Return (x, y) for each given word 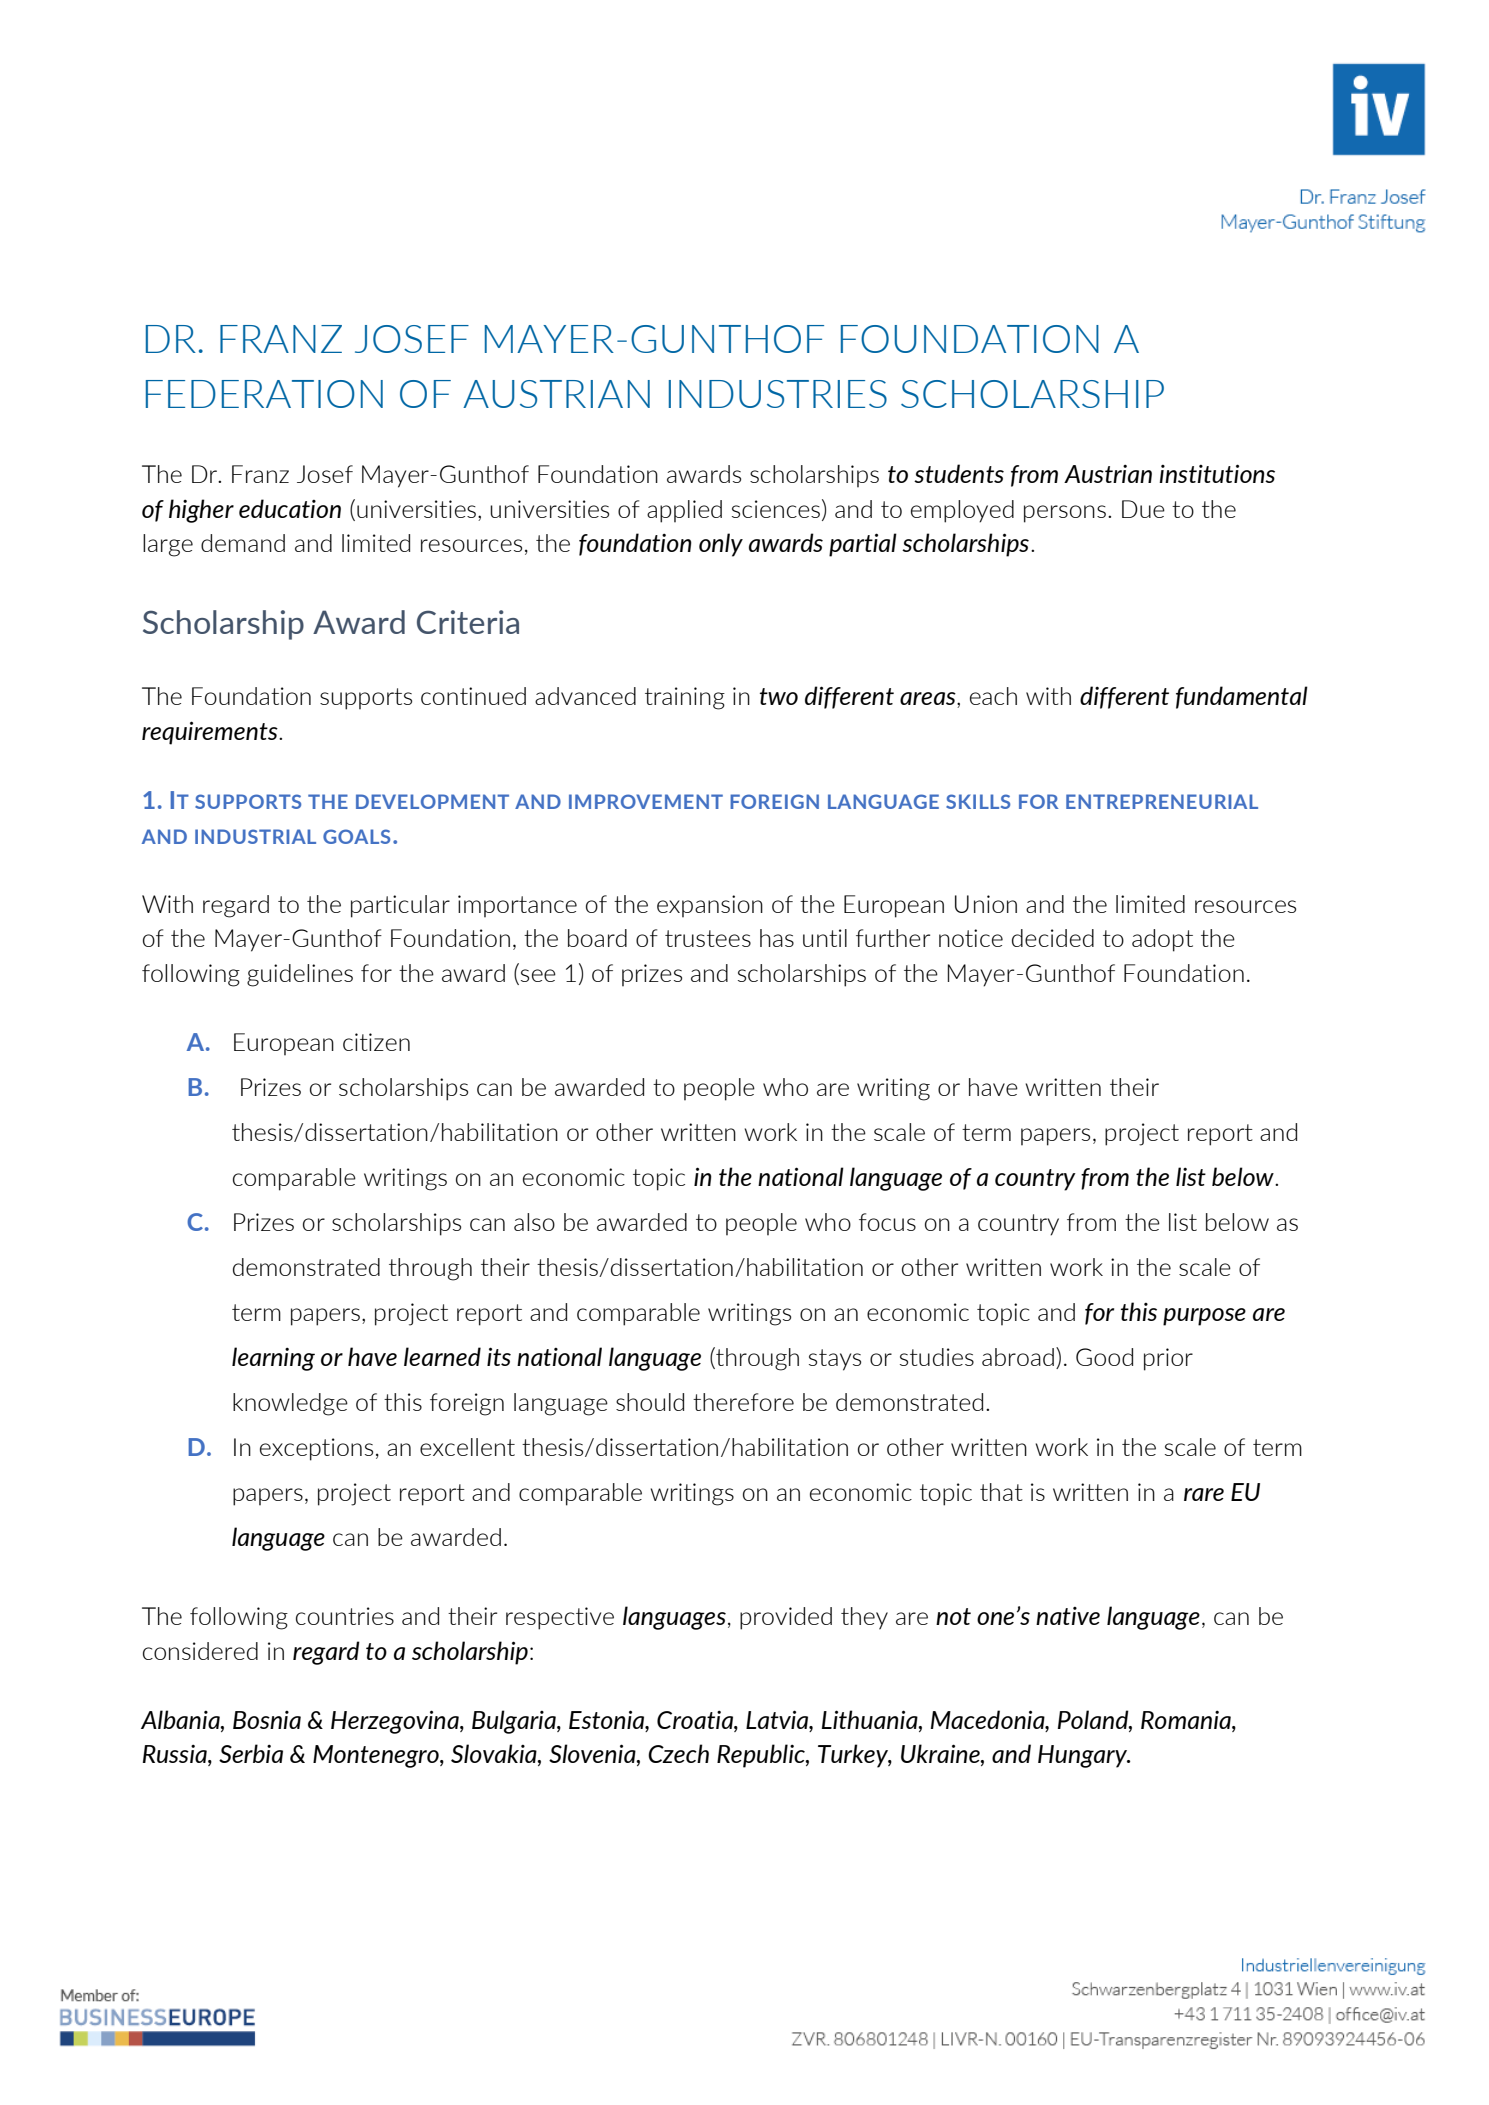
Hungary (1084, 1756)
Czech (678, 1753)
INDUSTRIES (778, 394)
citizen (376, 1042)
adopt (1162, 940)
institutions (1217, 473)
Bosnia (267, 1720)
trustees (708, 938)
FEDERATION (264, 394)
